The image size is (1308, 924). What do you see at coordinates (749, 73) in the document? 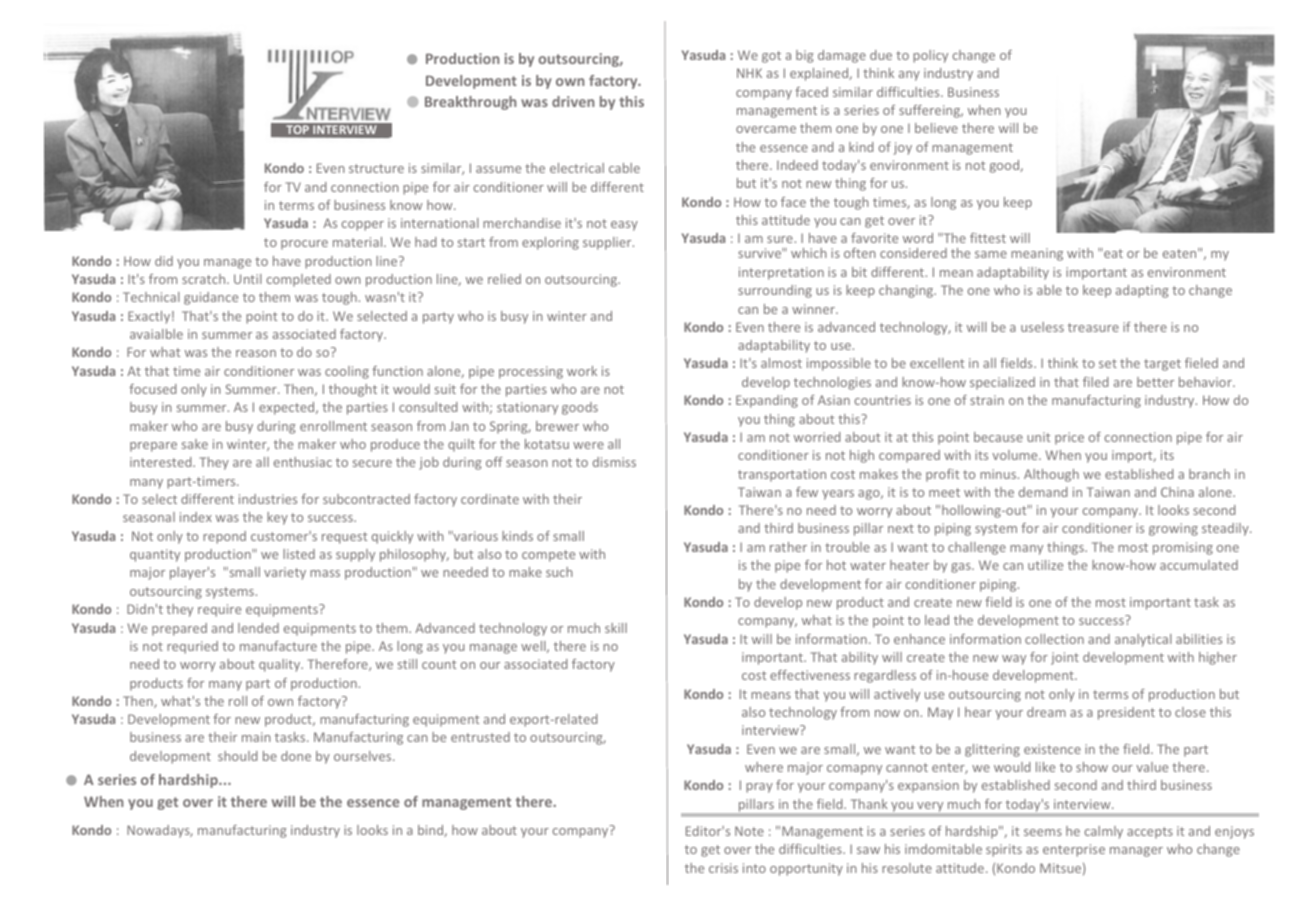
I see `NHK` at bounding box center [749, 73].
